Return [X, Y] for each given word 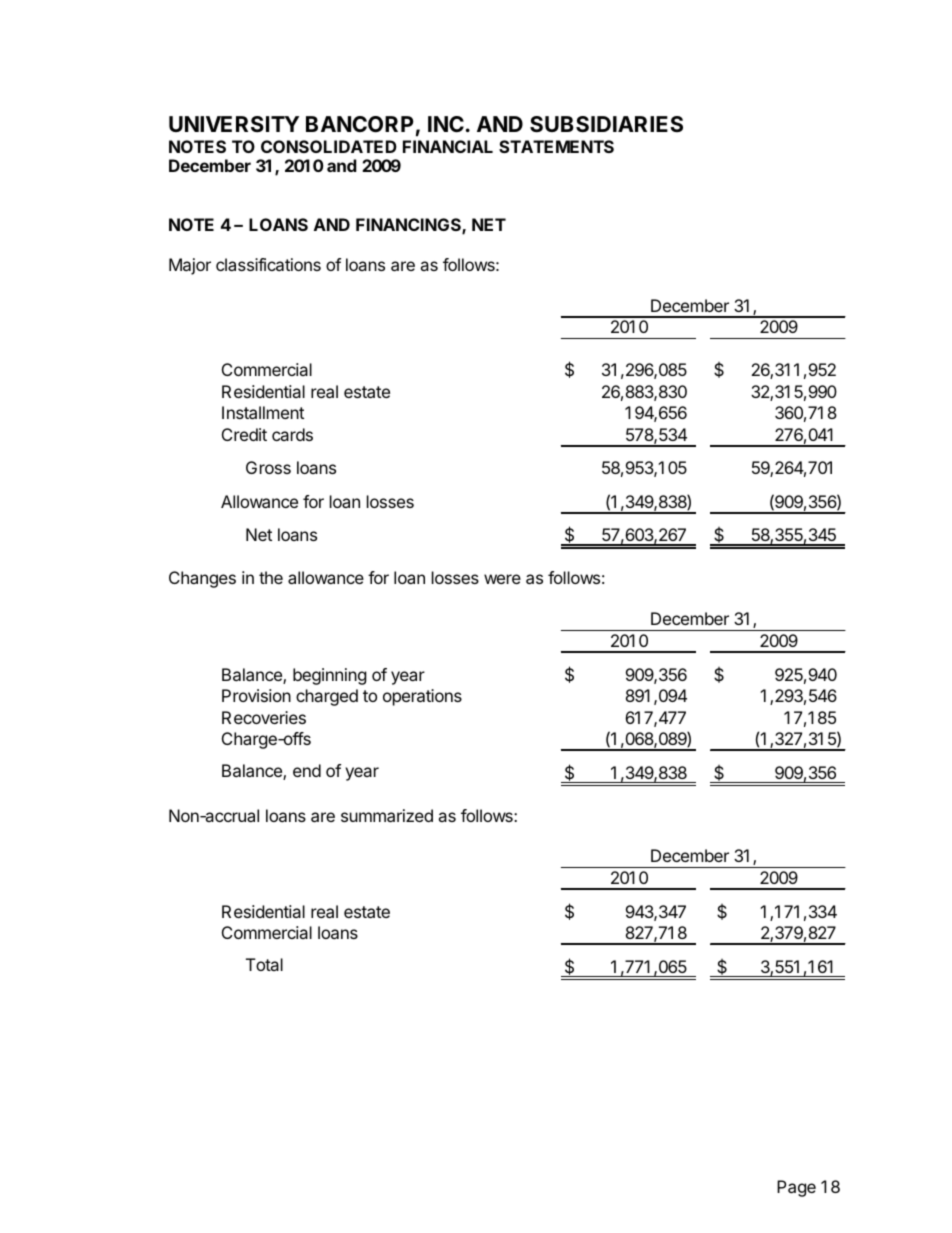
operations [422, 697]
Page [796, 1188]
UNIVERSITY [234, 124]
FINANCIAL [448, 146]
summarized [387, 815]
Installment [263, 412]
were [502, 579]
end [307, 770]
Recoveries [264, 717]
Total [264, 964]
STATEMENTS [556, 146]
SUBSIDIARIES [606, 124]
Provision [256, 695]
